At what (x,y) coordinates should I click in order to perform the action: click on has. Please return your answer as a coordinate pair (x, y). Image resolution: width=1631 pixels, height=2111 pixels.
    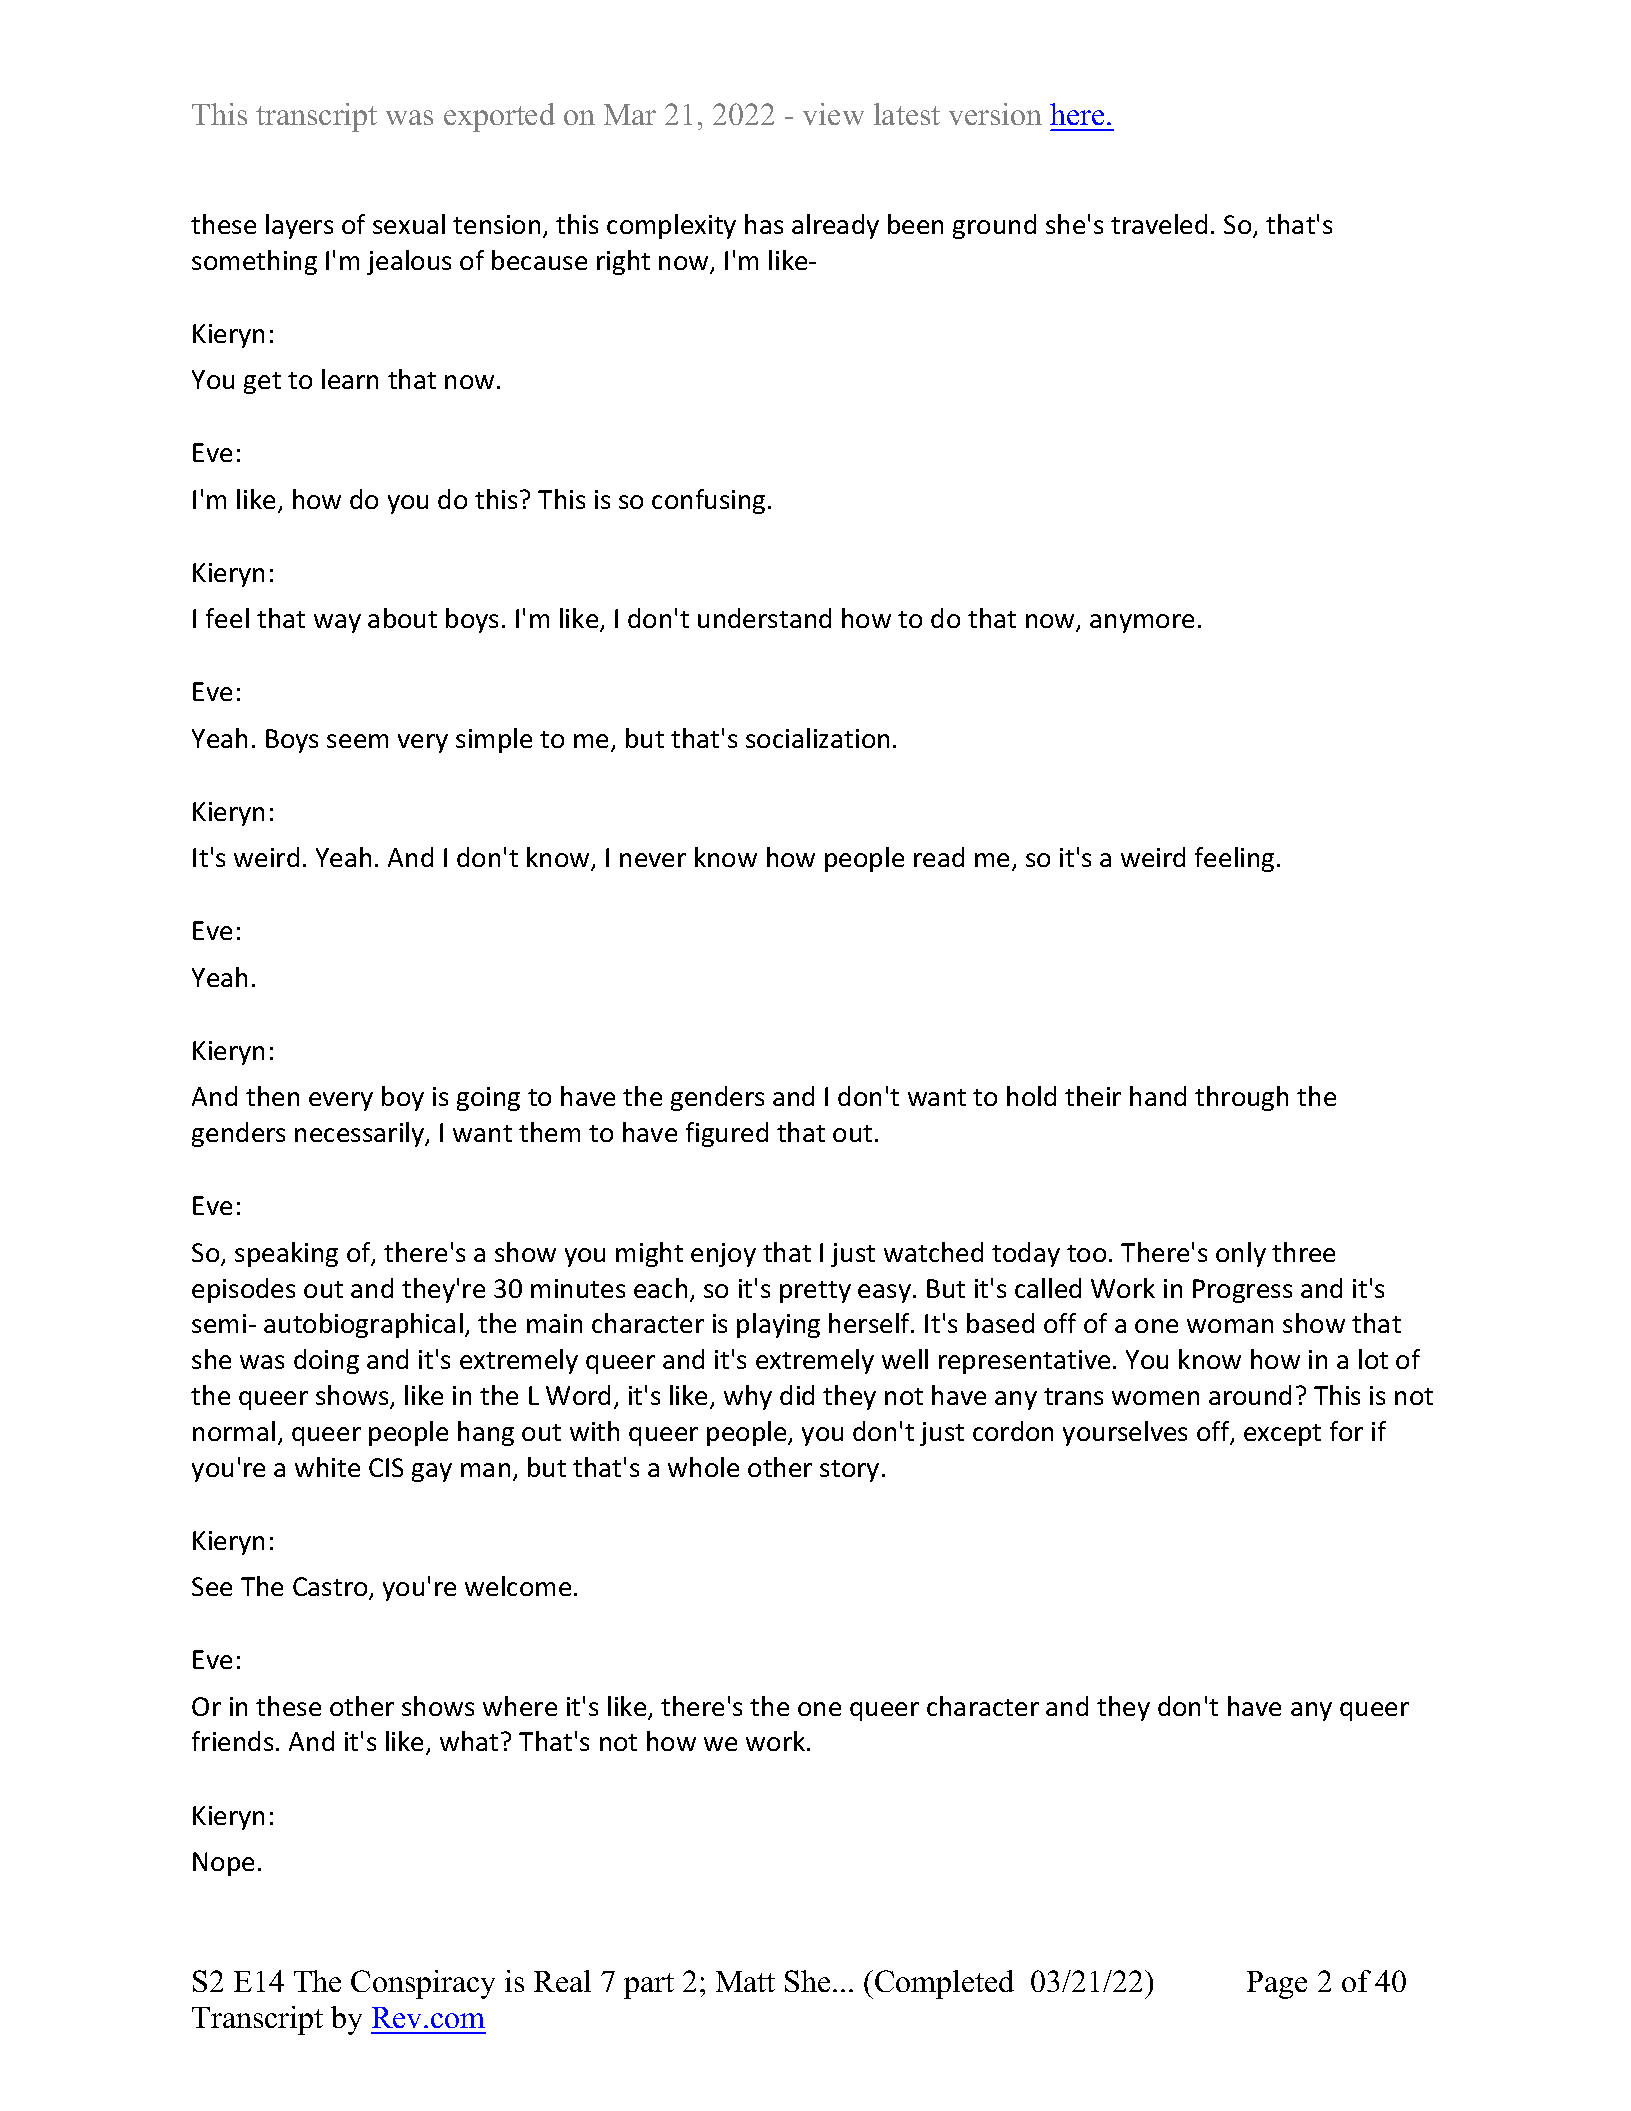
    Looking at the image, I should click on (764, 224).
